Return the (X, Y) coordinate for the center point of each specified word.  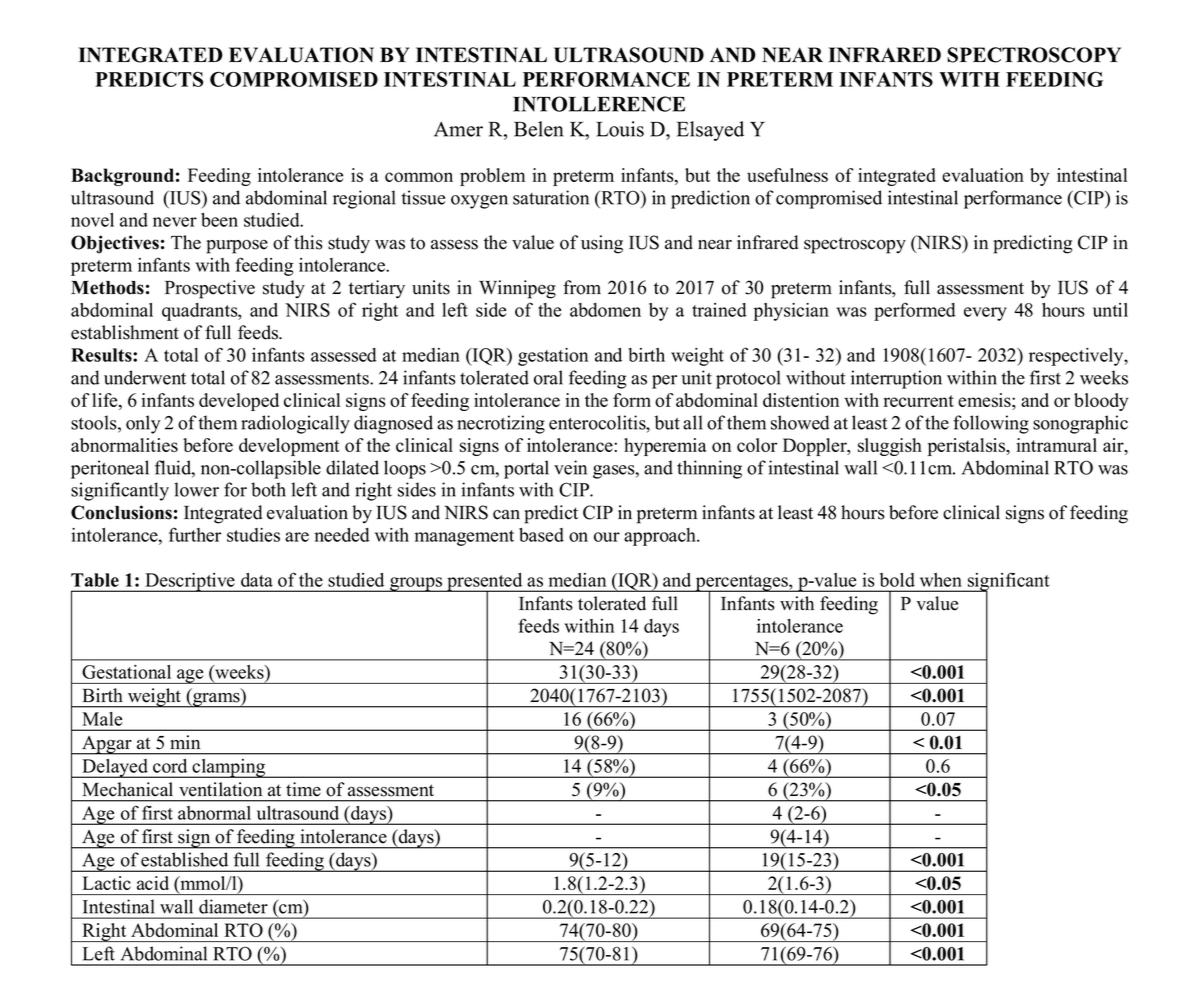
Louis (620, 129)
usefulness (787, 175)
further (195, 534)
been (219, 220)
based (541, 535)
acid (153, 883)
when (941, 580)
